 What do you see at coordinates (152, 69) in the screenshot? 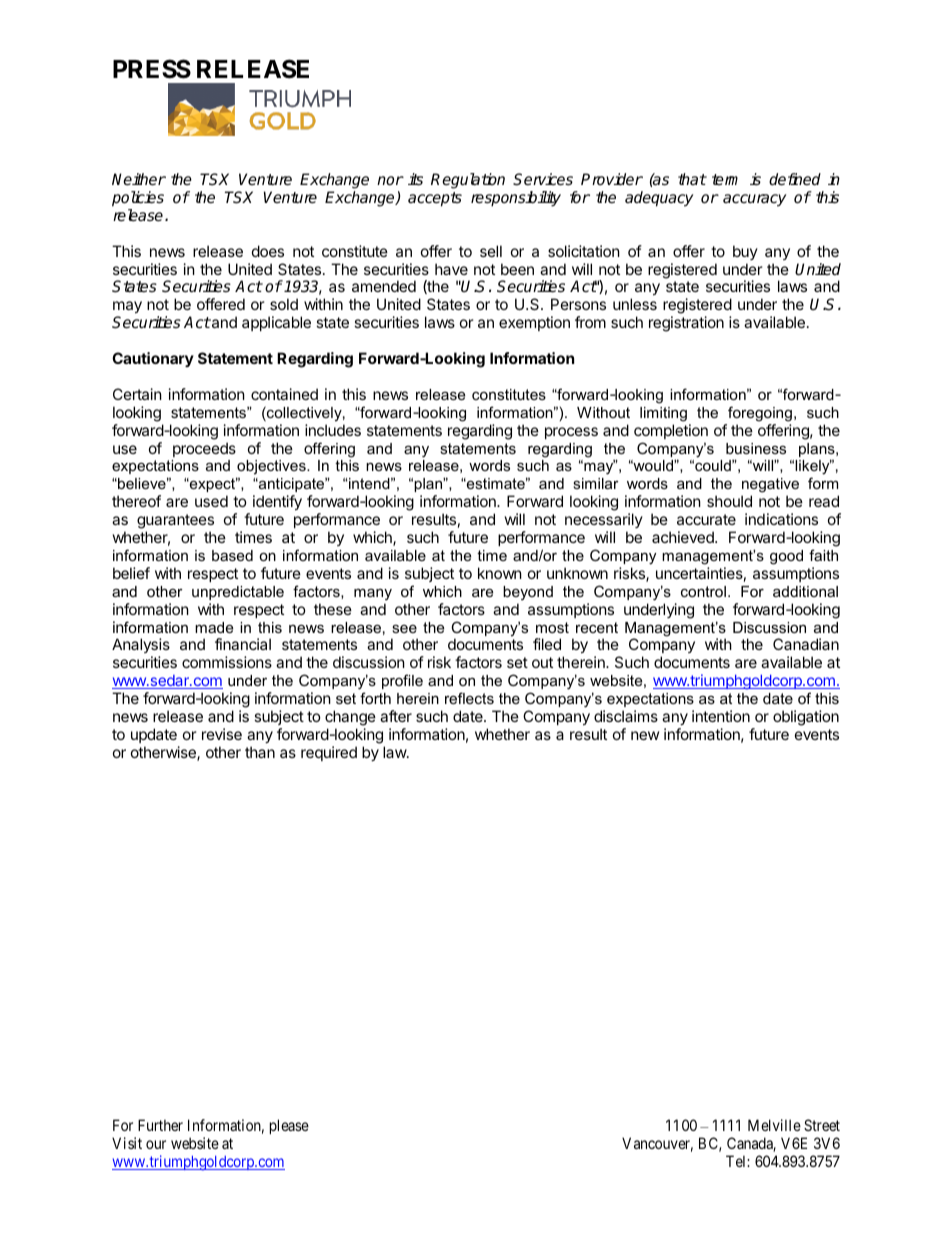
I see `PRESS` at bounding box center [152, 69].
